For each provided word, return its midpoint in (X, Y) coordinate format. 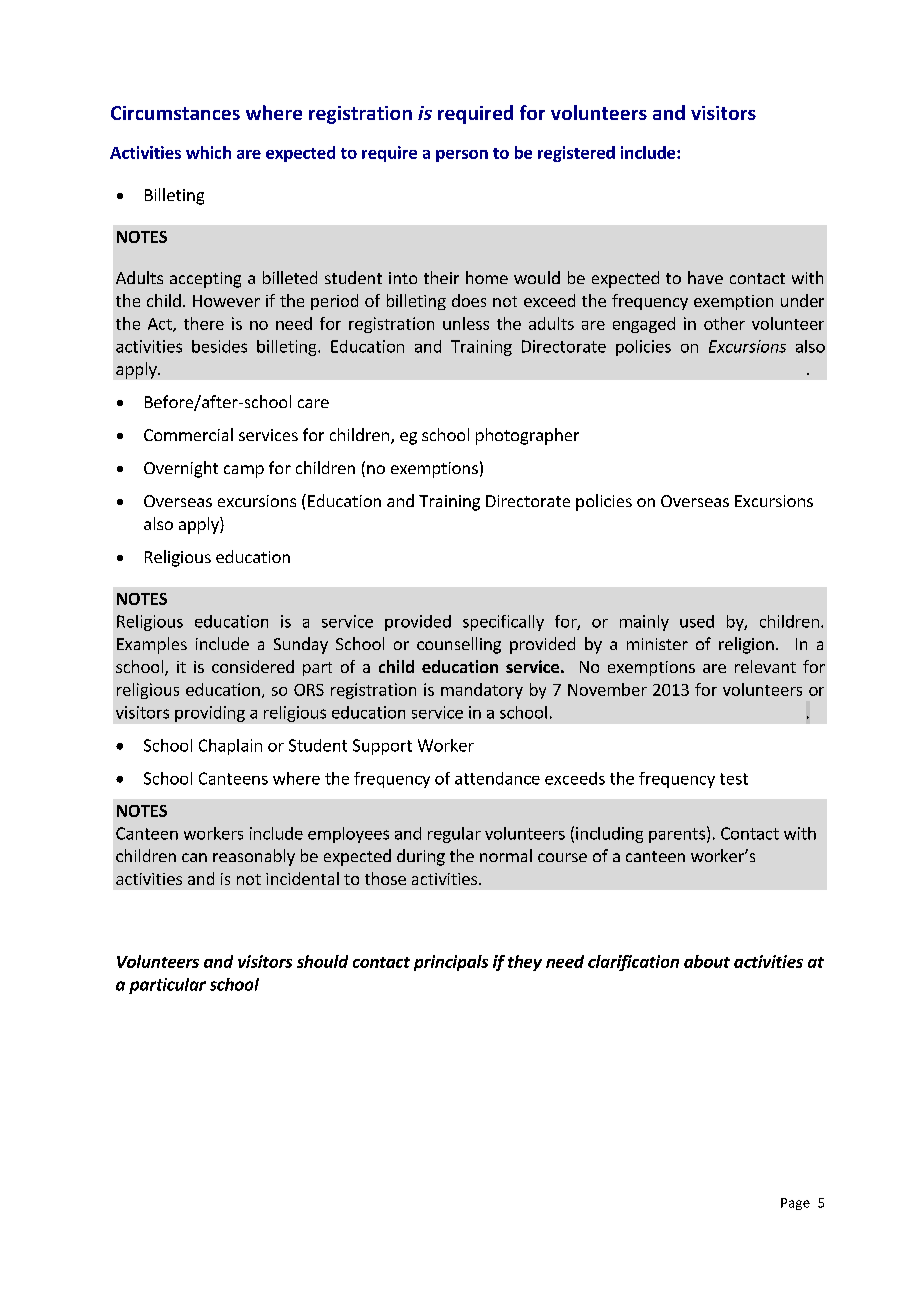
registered (576, 154)
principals (451, 963)
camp (244, 471)
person (462, 156)
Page (795, 1204)
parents (677, 835)
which (208, 152)
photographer (527, 436)
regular (454, 835)
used (697, 621)
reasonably (254, 857)
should (322, 961)
